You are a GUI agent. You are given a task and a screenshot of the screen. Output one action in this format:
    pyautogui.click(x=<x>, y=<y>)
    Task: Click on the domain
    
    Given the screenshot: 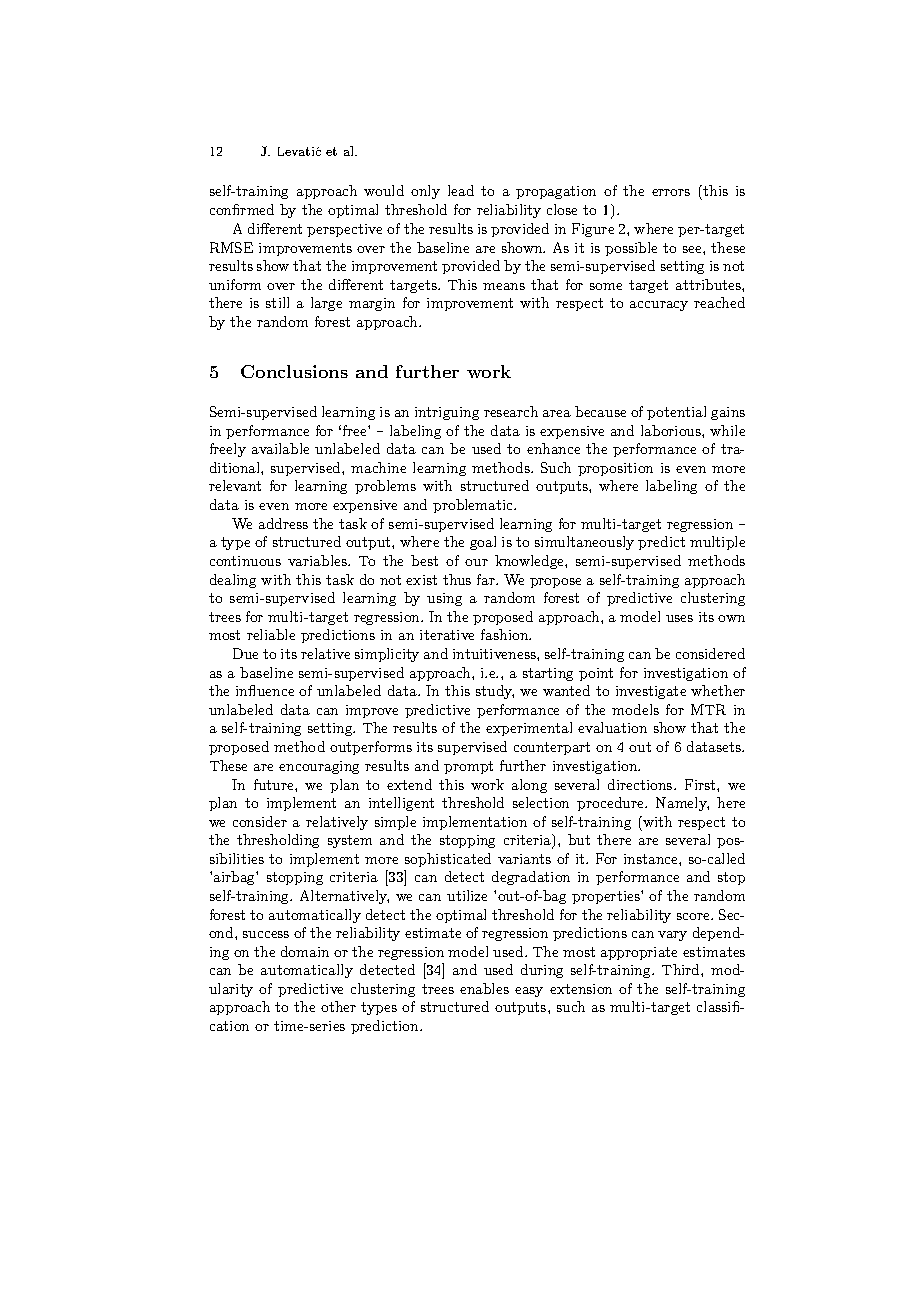 What is the action you would take?
    pyautogui.click(x=305, y=951)
